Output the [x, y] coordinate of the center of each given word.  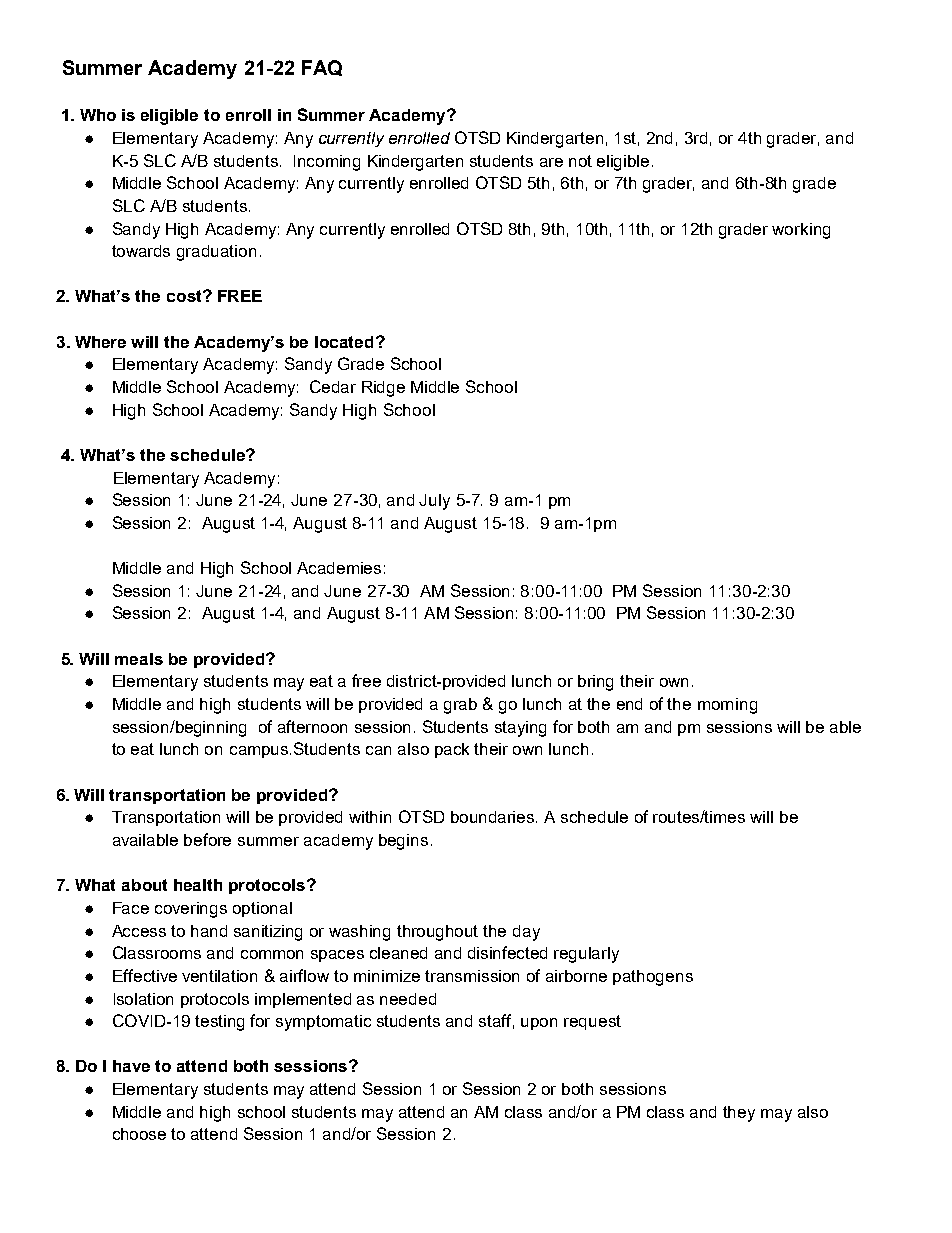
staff [496, 1021]
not [580, 161]
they [739, 1114]
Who [98, 115]
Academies [339, 568]
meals [139, 659]
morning [727, 706]
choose [139, 1134]
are [551, 162]
